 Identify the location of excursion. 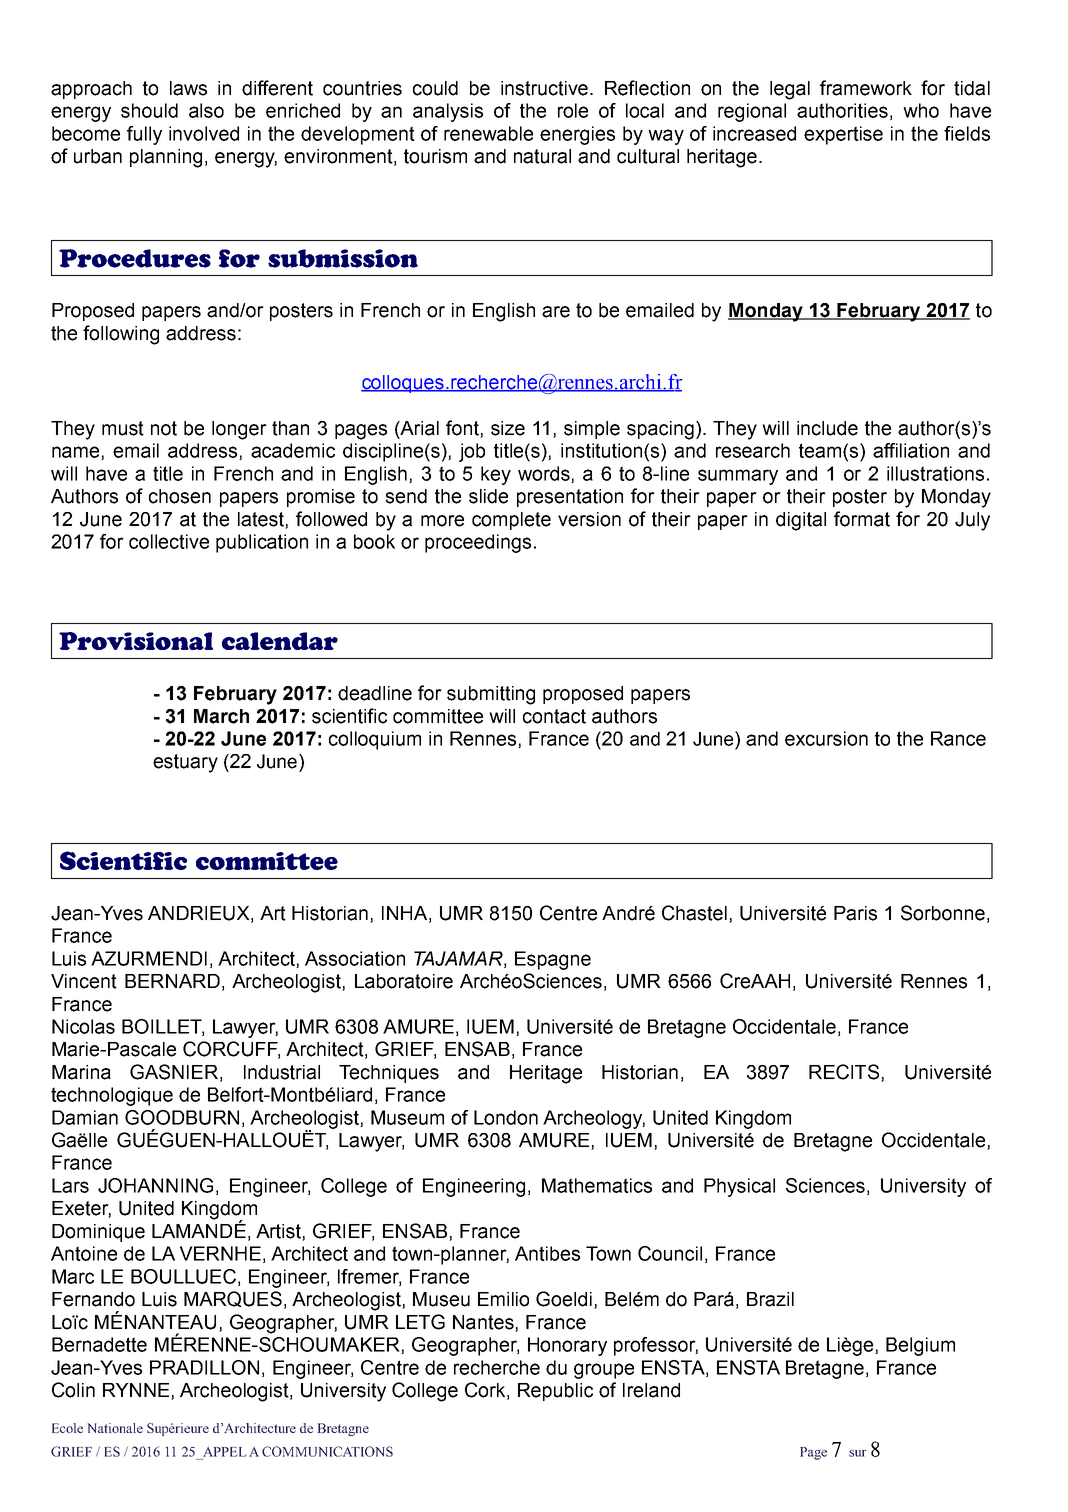
(826, 738).
